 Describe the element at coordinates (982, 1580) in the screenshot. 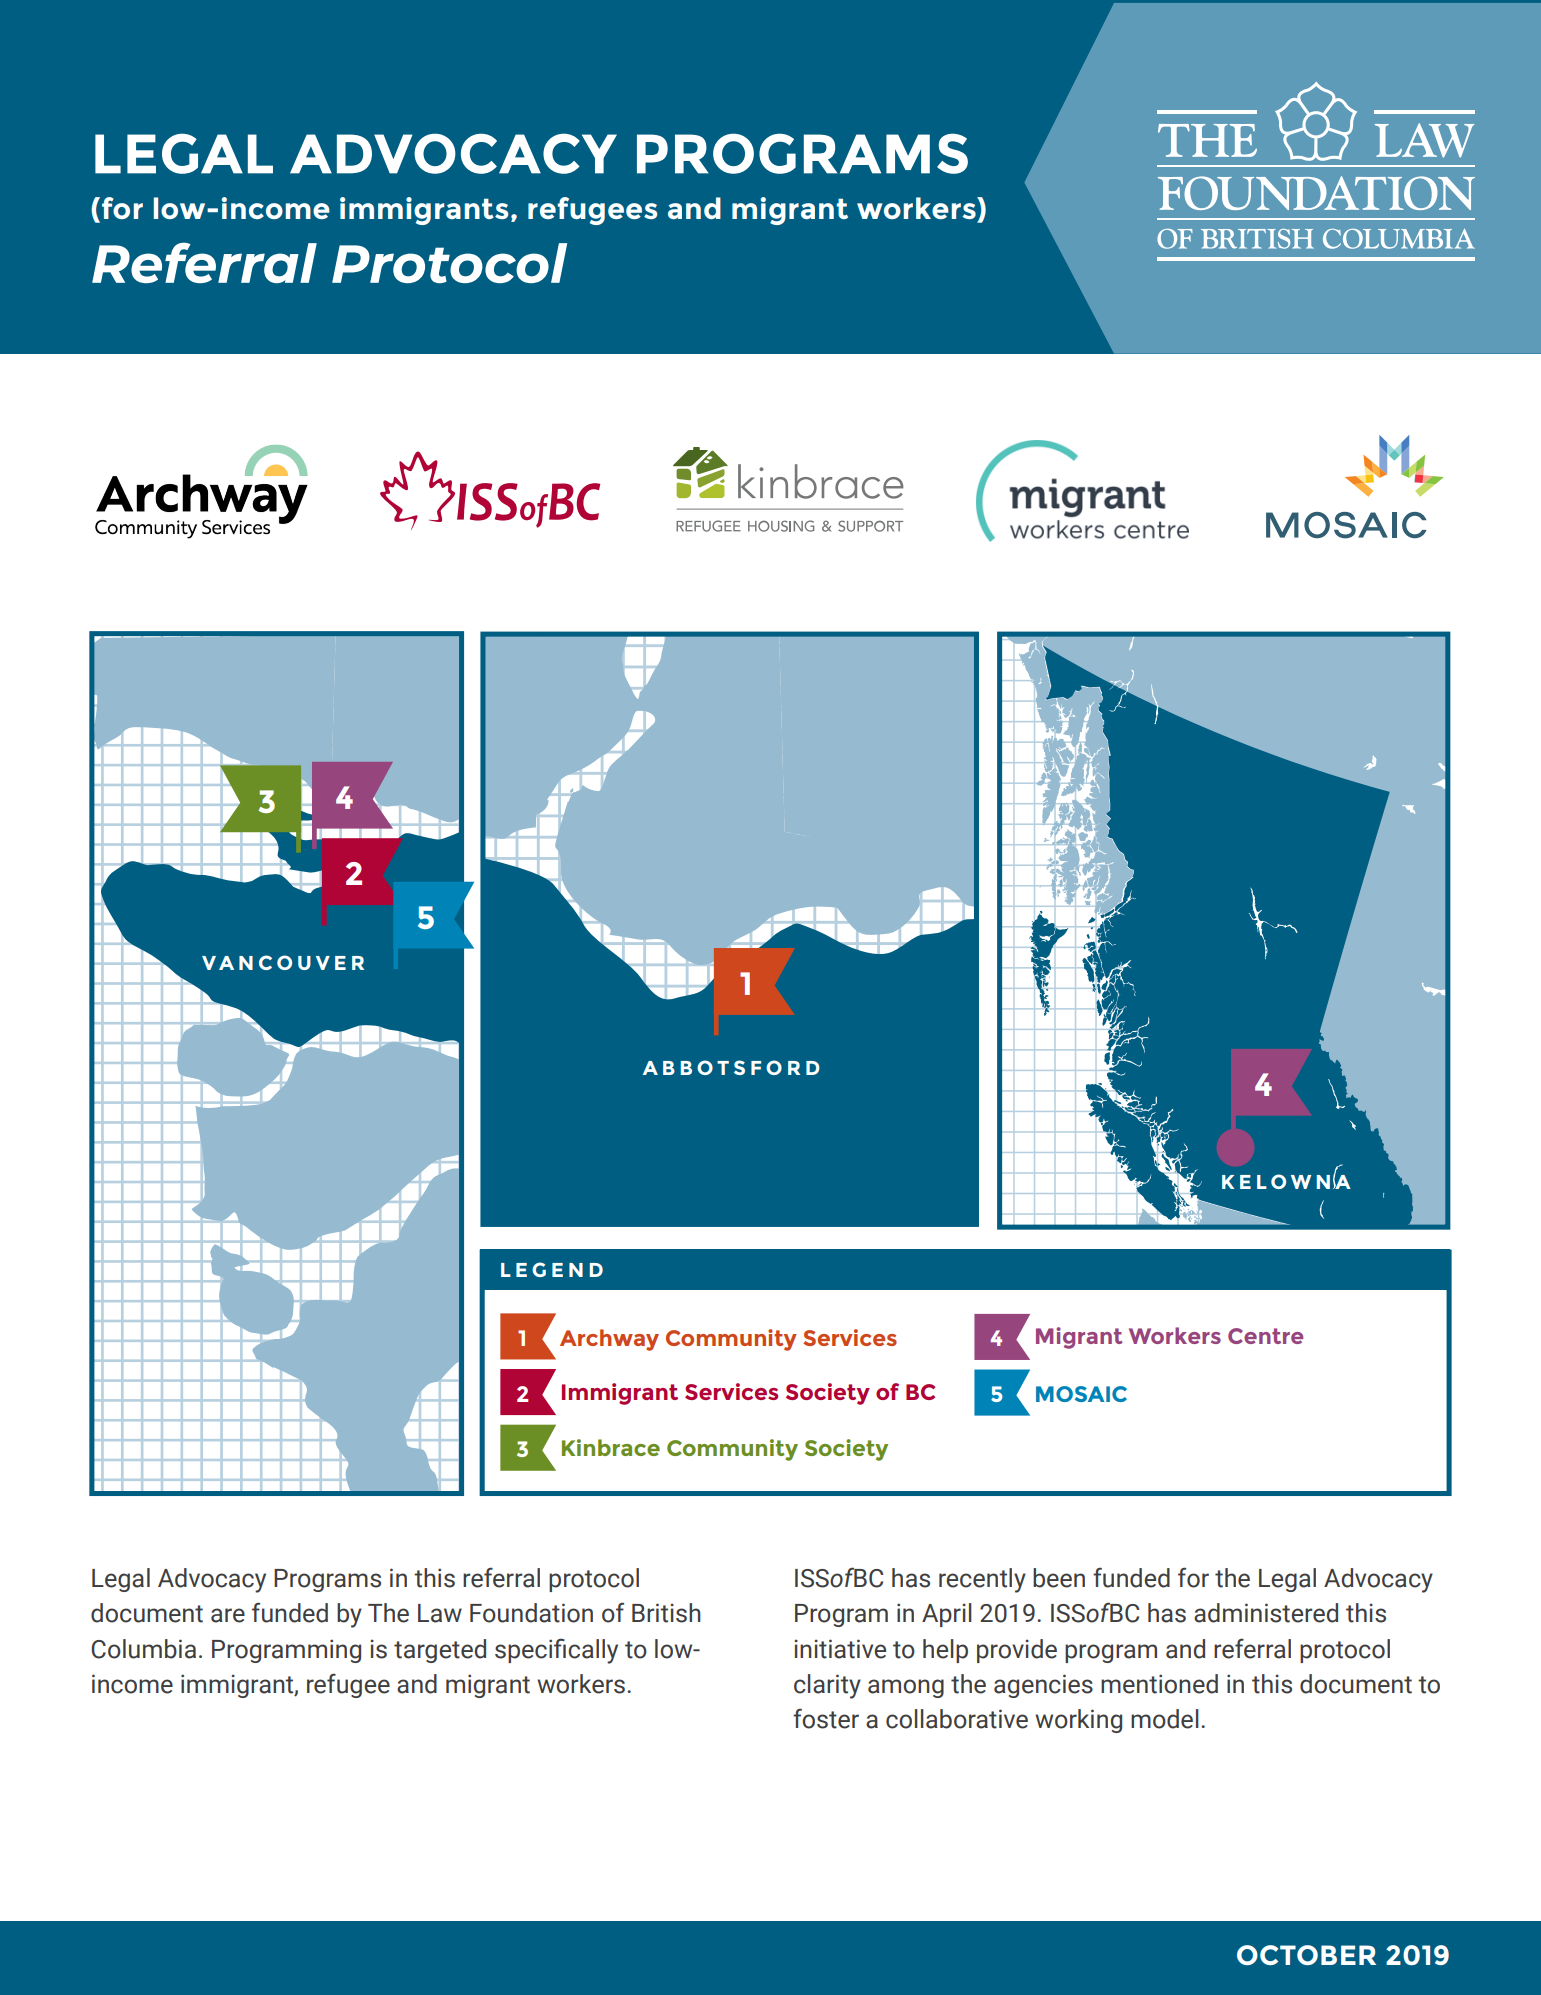

I see `recently` at that location.
